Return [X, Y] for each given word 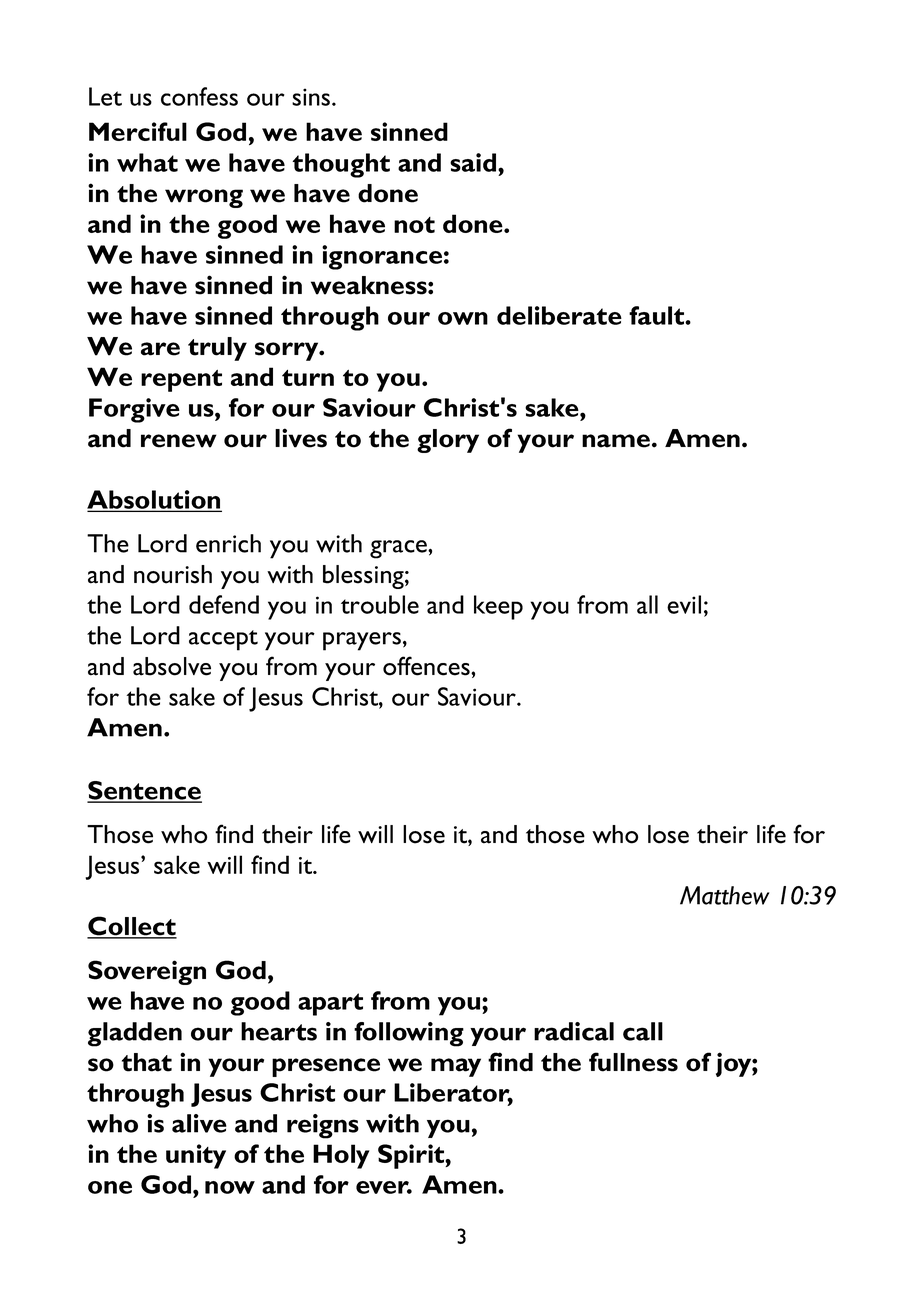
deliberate [559, 315]
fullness [633, 1062]
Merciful [138, 131]
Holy [341, 1156]
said [474, 162]
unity [196, 1156]
